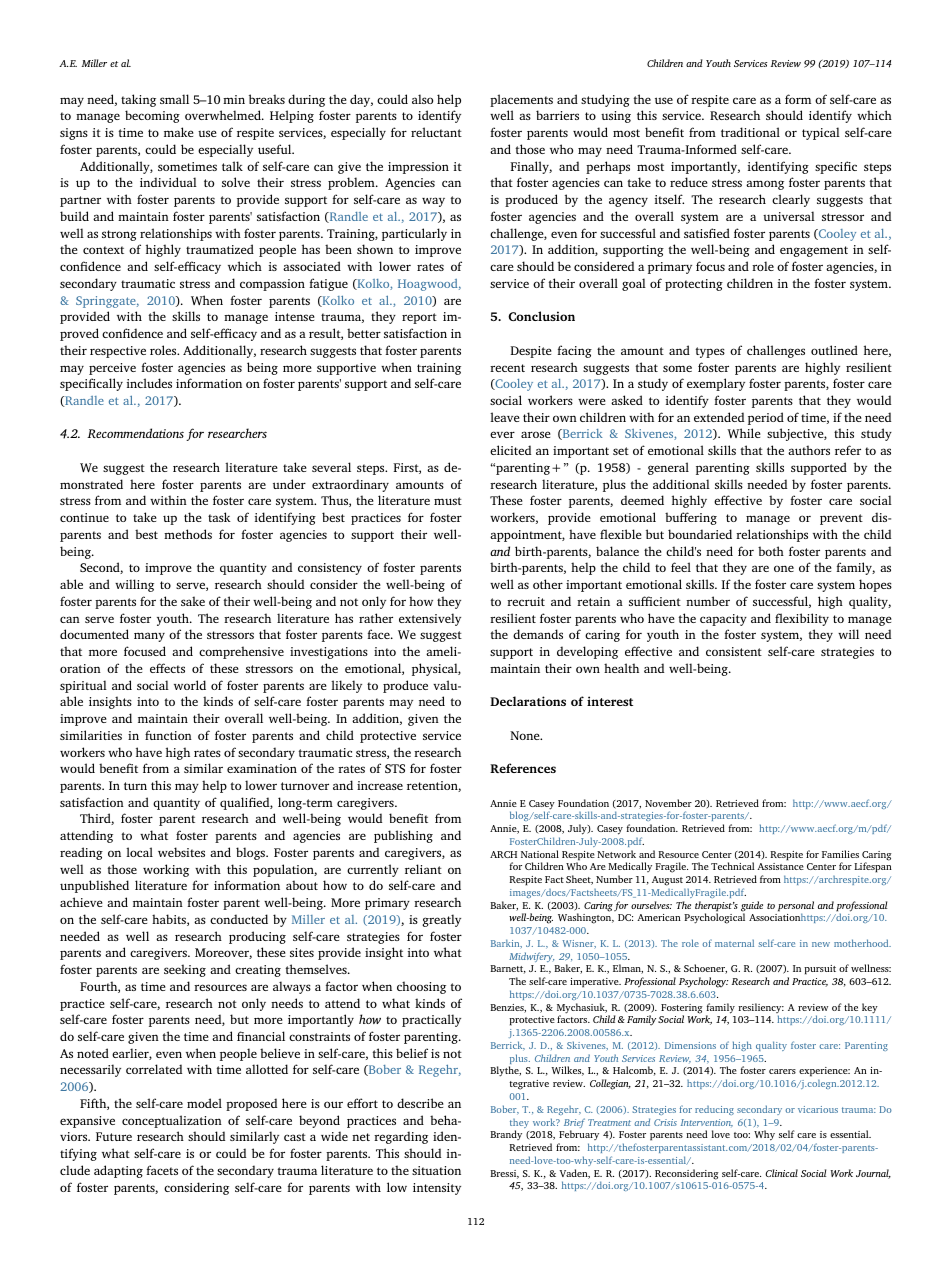 The height and width of the screenshot is (1270, 952). I want to click on must, so click(448, 501).
